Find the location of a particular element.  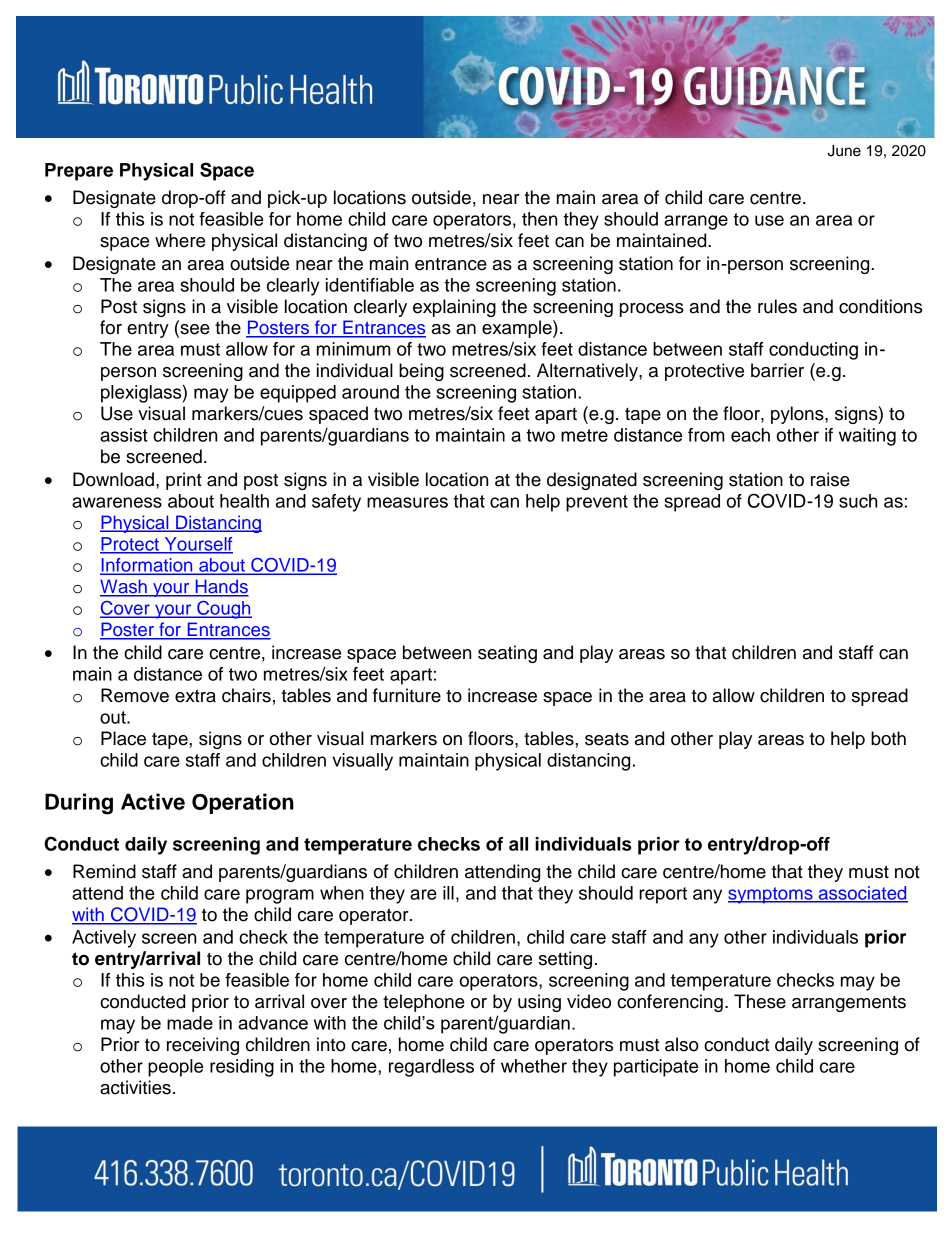

ill is located at coordinates (448, 893).
